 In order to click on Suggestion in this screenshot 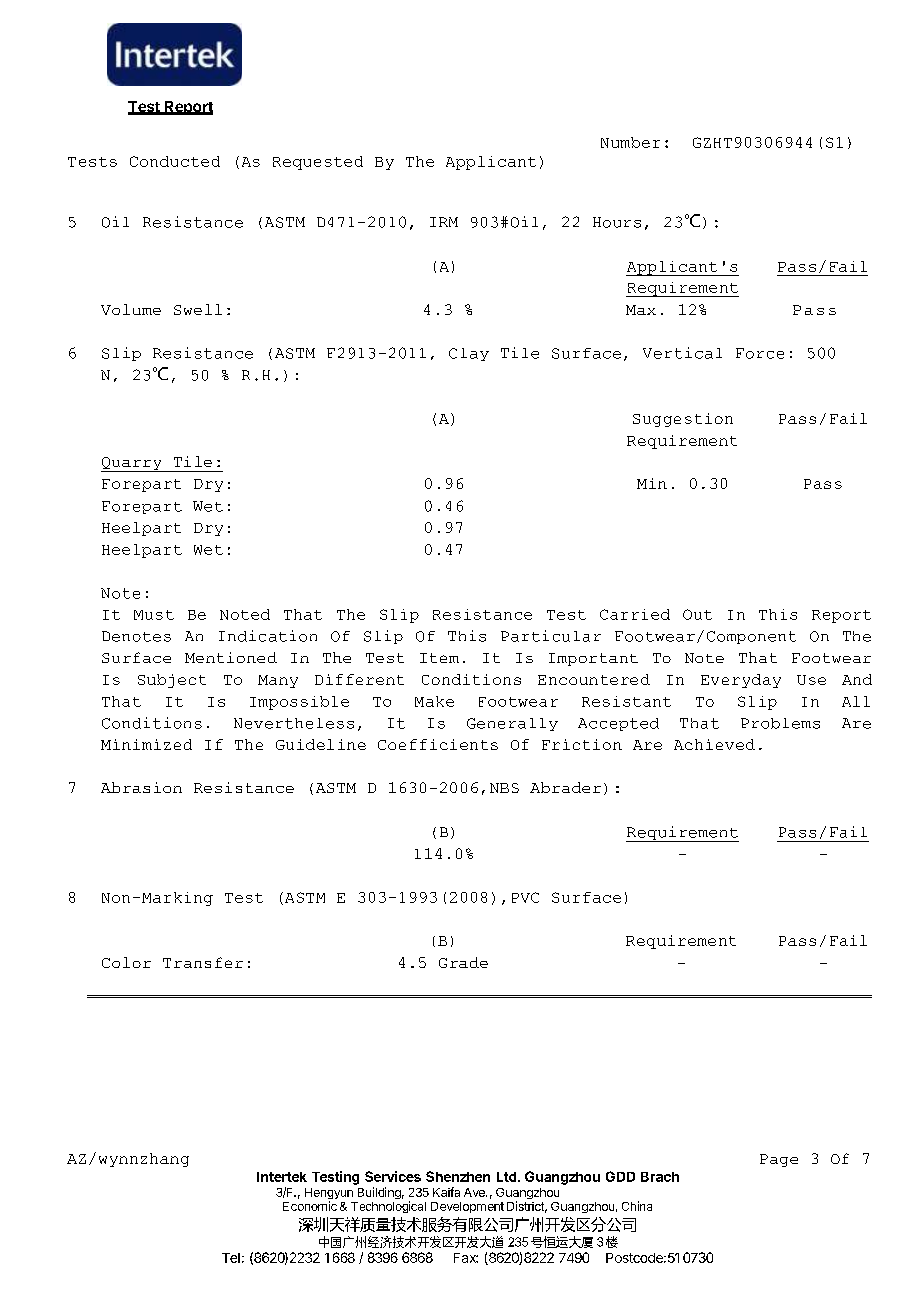, I will do `click(683, 420)`.
